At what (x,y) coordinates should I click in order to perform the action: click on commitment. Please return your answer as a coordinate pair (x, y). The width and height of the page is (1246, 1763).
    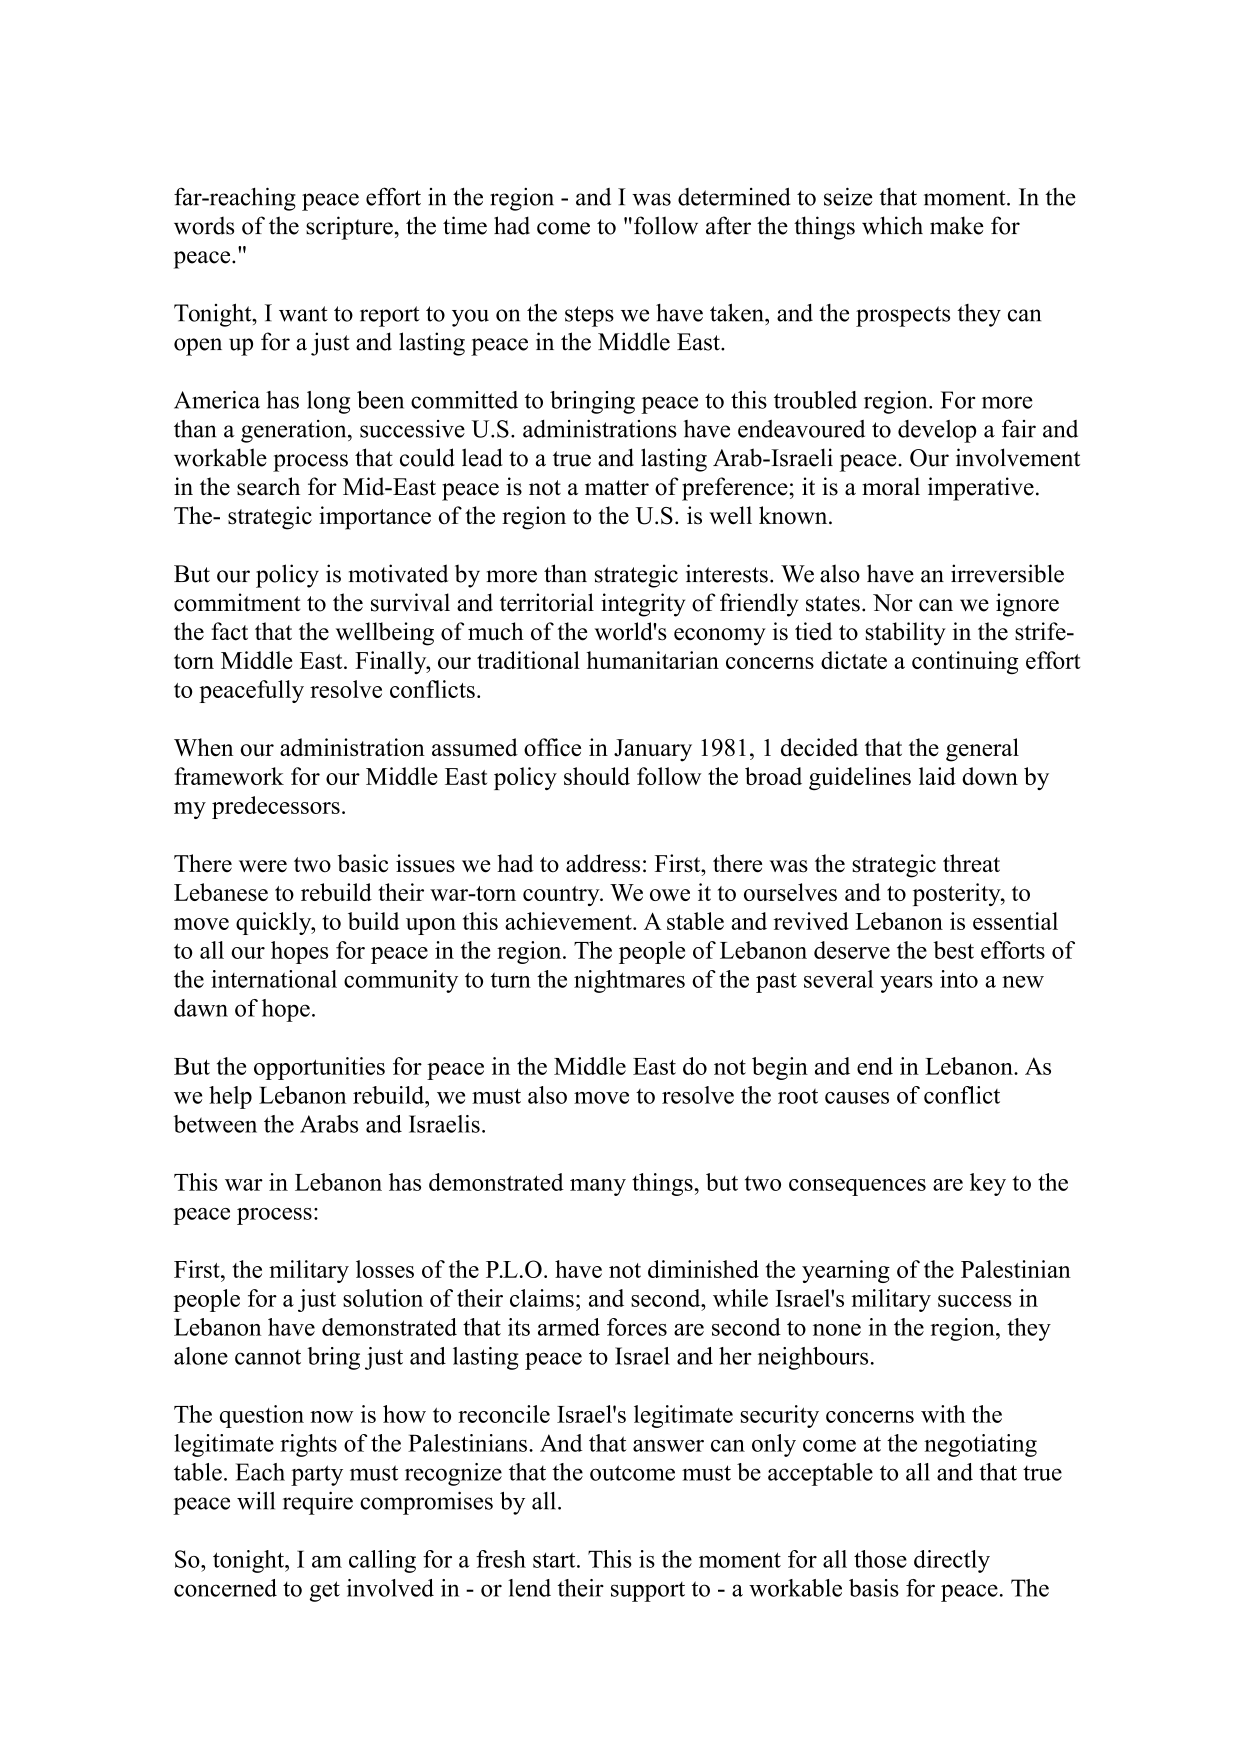
    Looking at the image, I should click on (237, 602).
